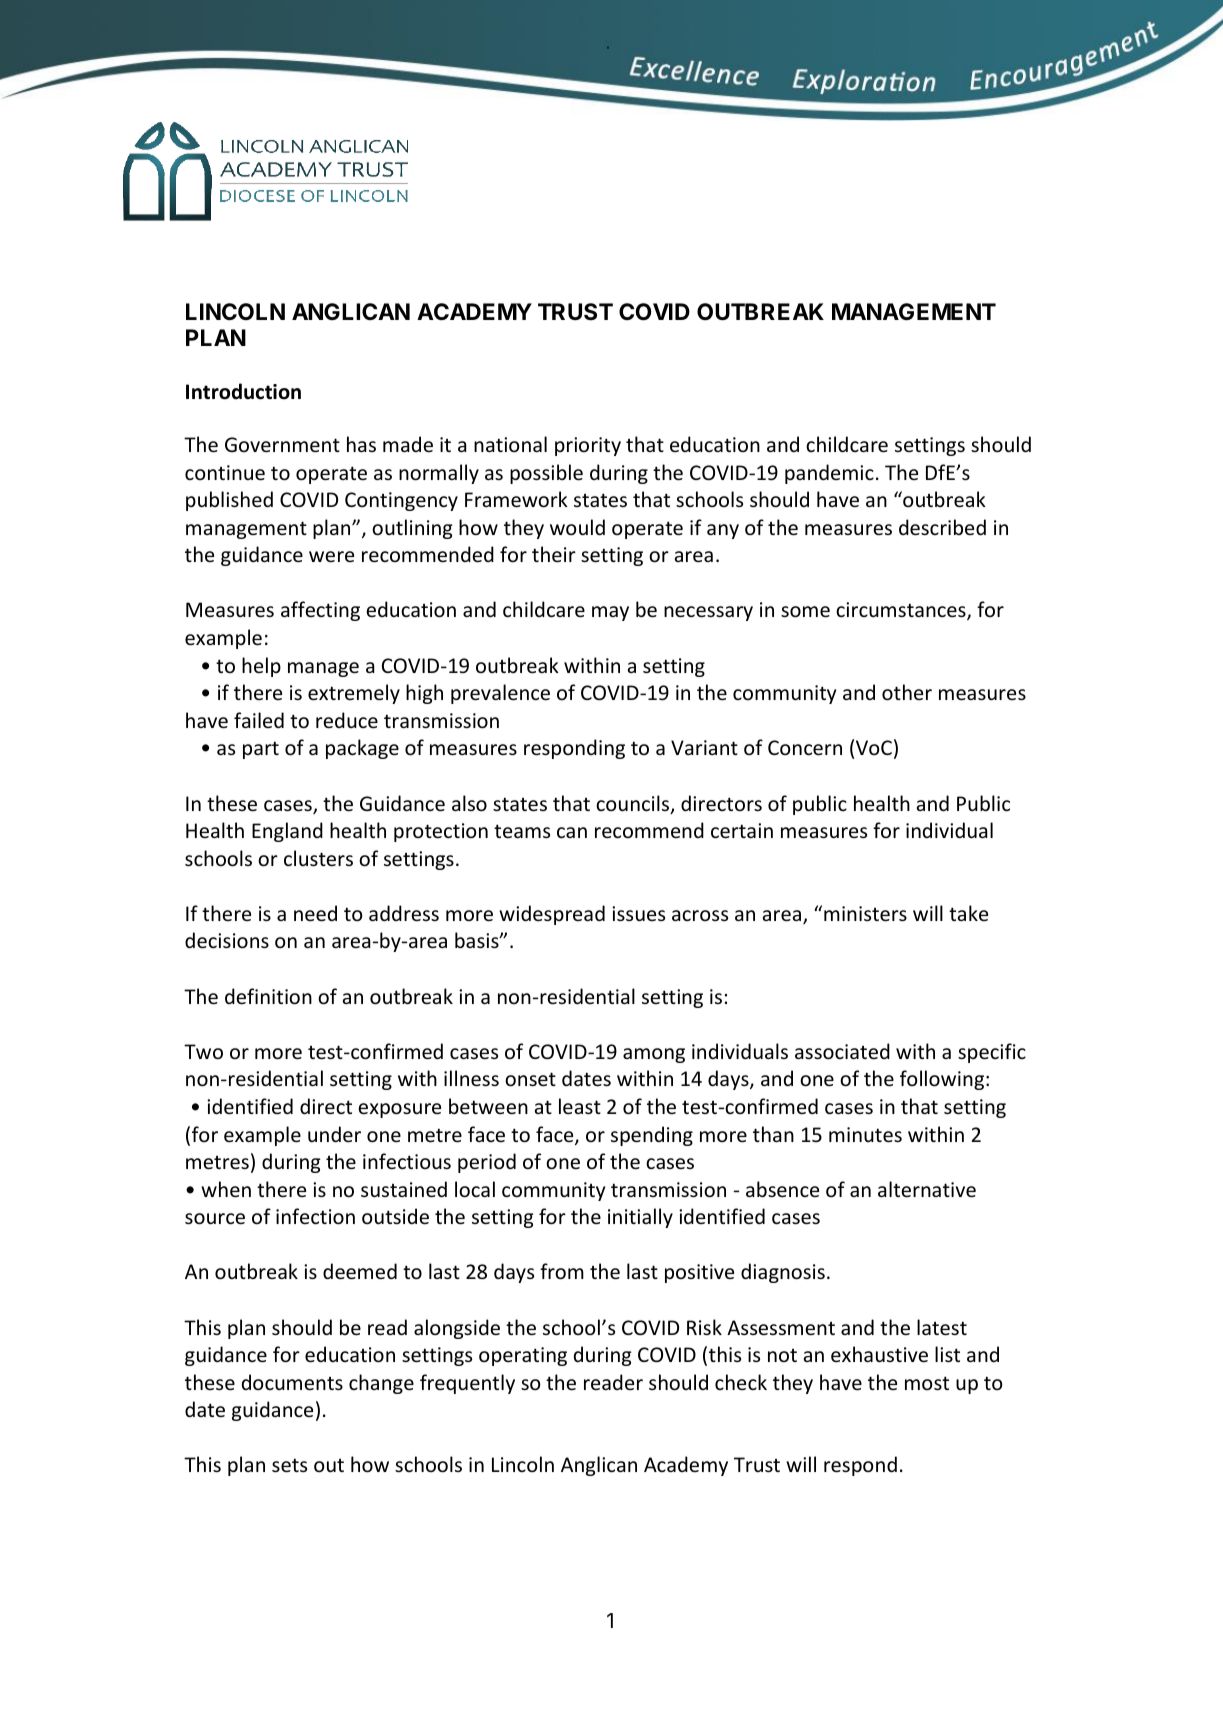  I want to click on priority, so click(588, 446).
